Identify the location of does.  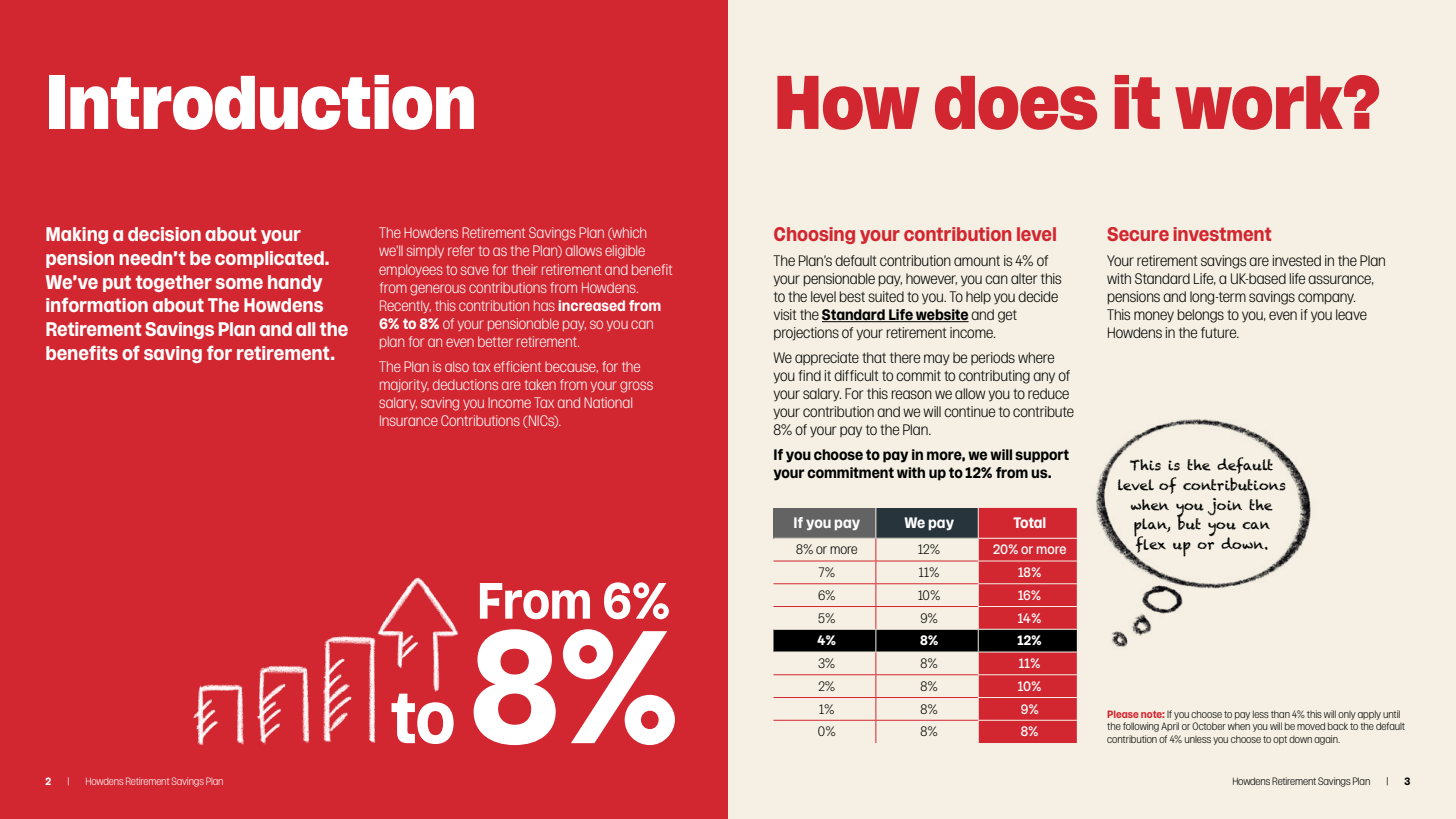
(1016, 103).
